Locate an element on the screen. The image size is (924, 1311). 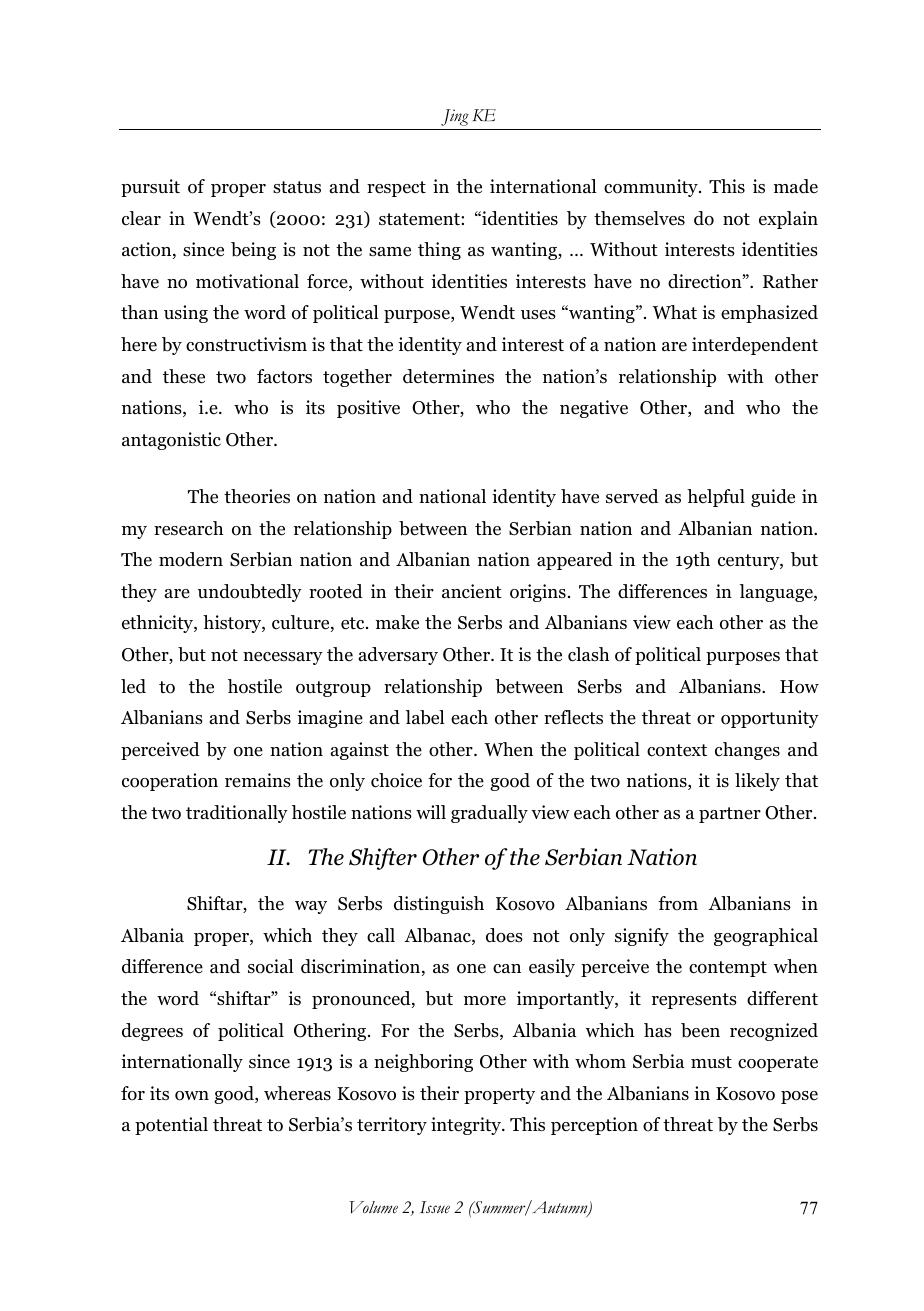
these is located at coordinates (184, 376).
